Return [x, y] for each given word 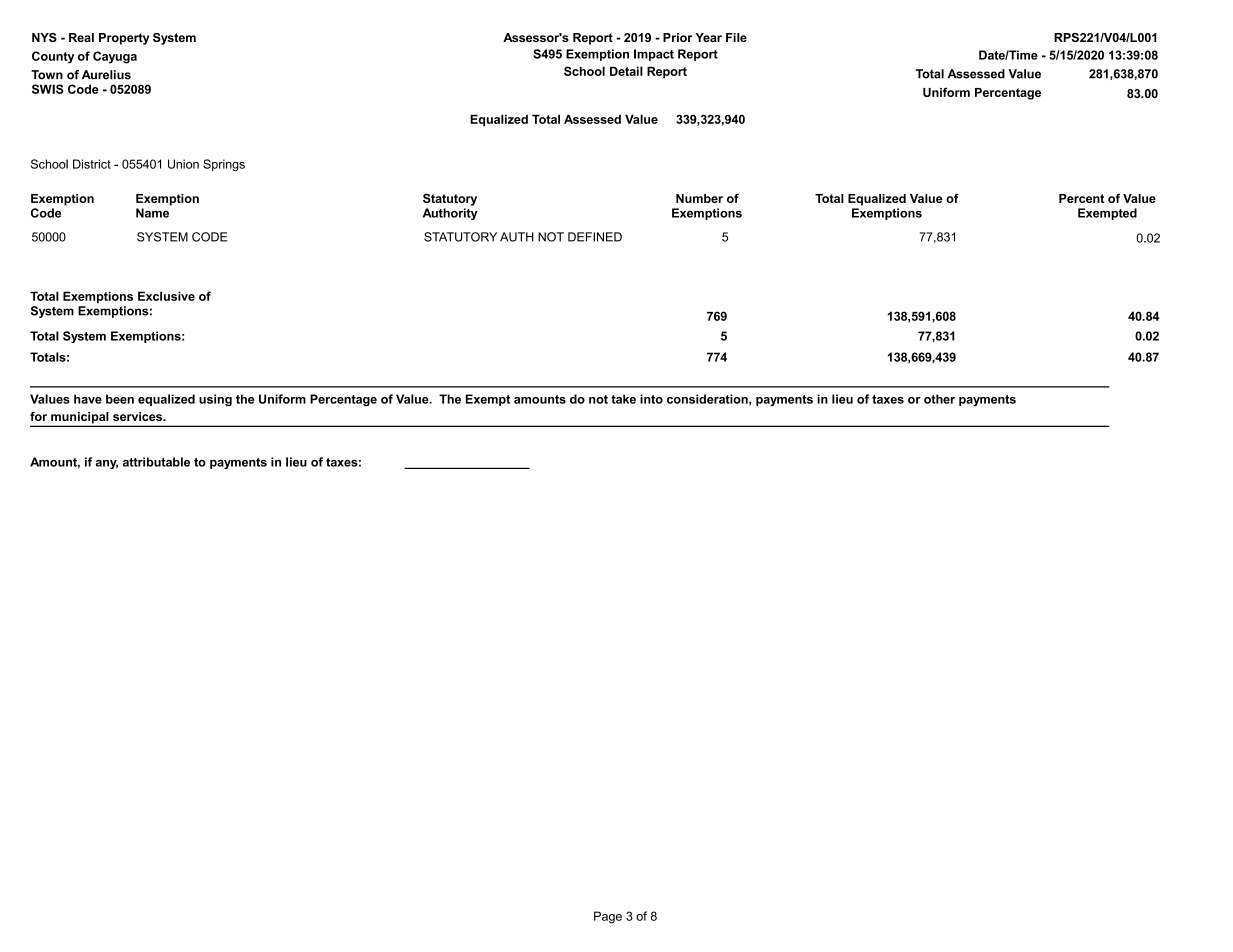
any [107, 464]
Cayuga [115, 57]
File [736, 37]
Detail [626, 71]
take [623, 399]
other [939, 399]
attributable [156, 462]
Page [608, 917]
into [651, 399]
